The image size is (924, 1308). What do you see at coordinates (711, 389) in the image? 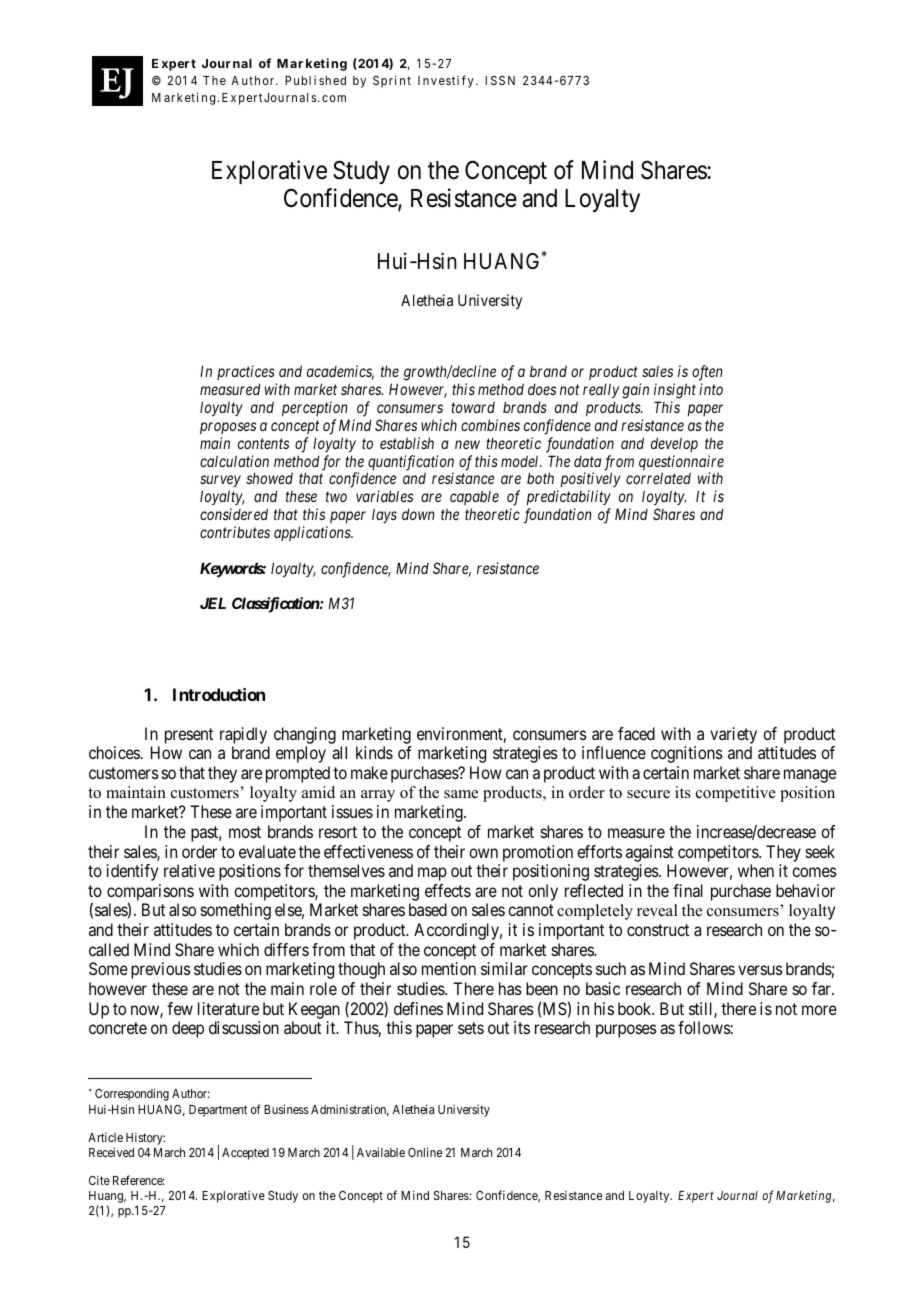
I see `into` at bounding box center [711, 389].
